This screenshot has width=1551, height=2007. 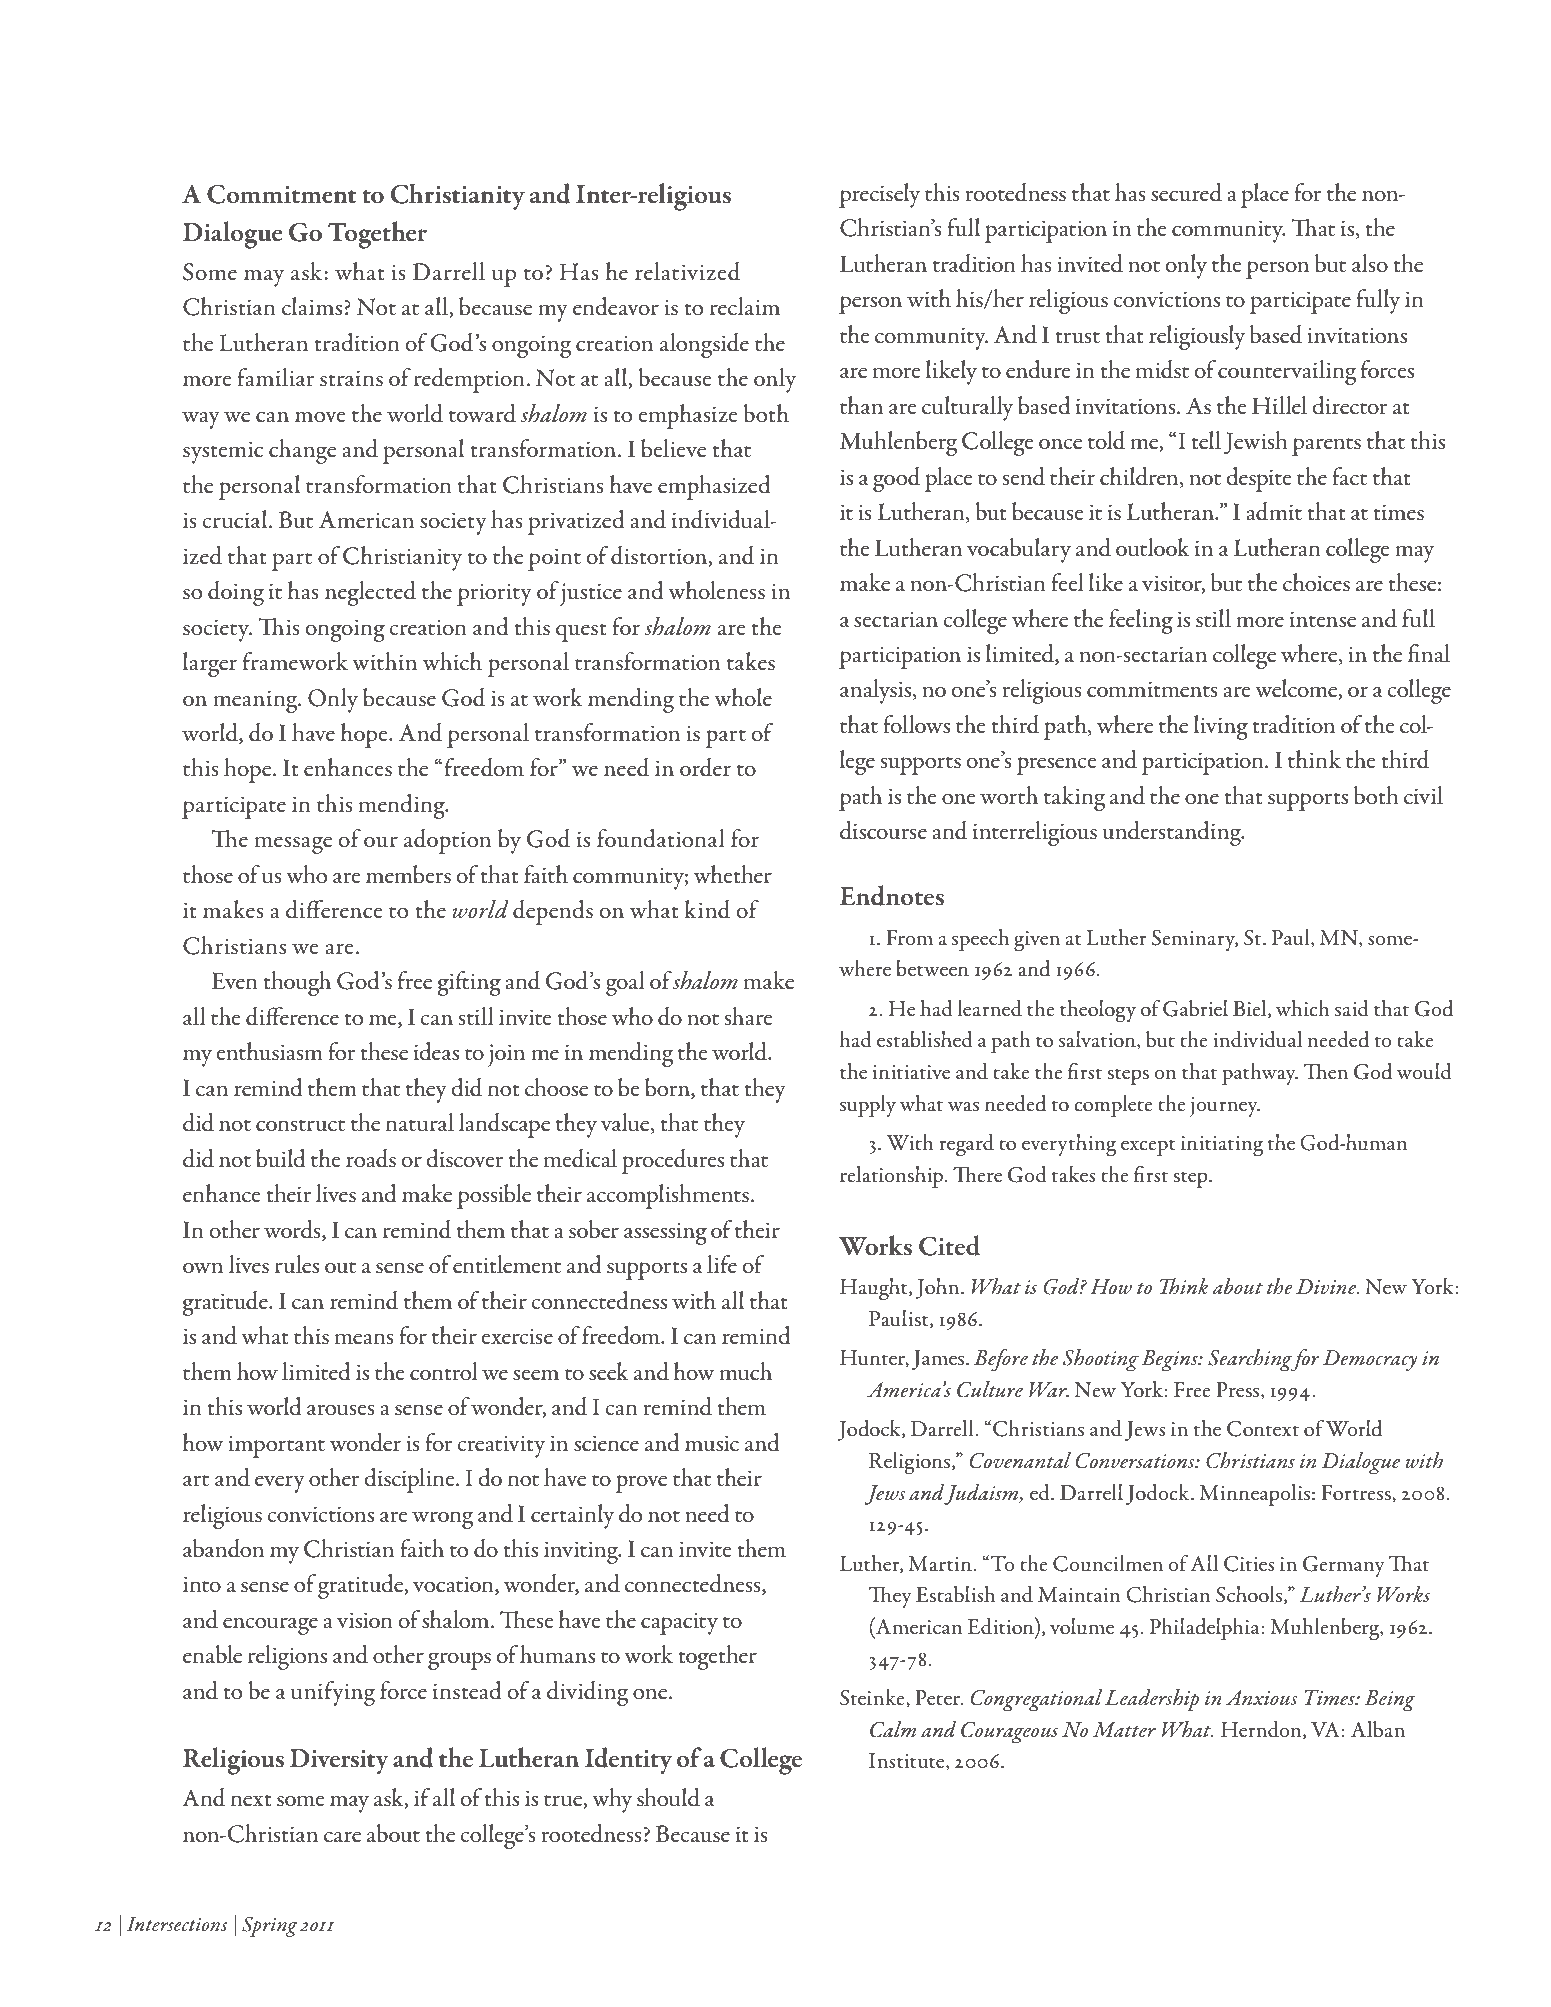 What do you see at coordinates (668, 1797) in the screenshot?
I see `should` at bounding box center [668, 1797].
